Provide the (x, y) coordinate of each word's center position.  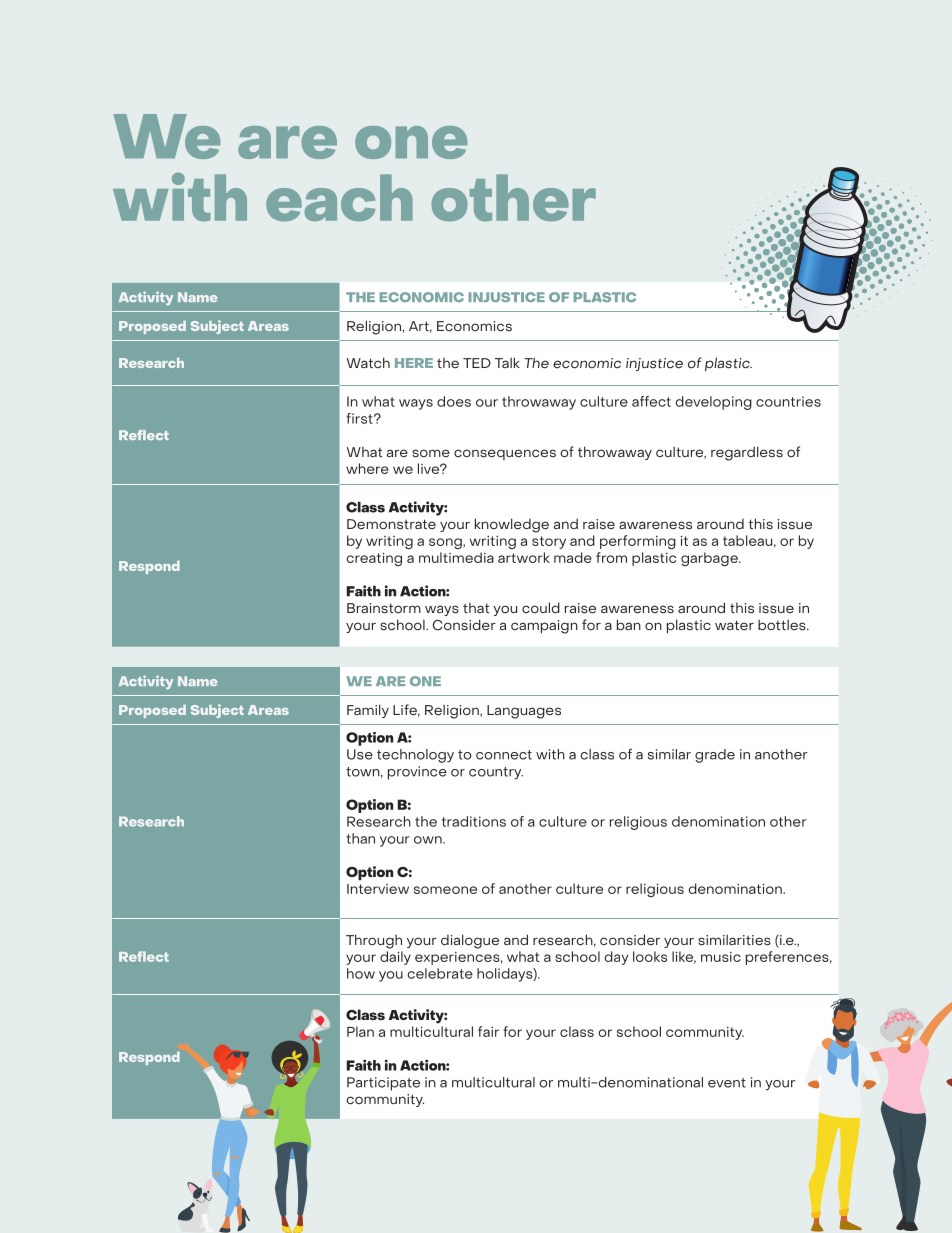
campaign (544, 627)
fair (488, 1031)
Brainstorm (384, 608)
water (734, 625)
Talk (507, 362)
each (339, 197)
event (727, 1083)
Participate (383, 1084)
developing (714, 403)
